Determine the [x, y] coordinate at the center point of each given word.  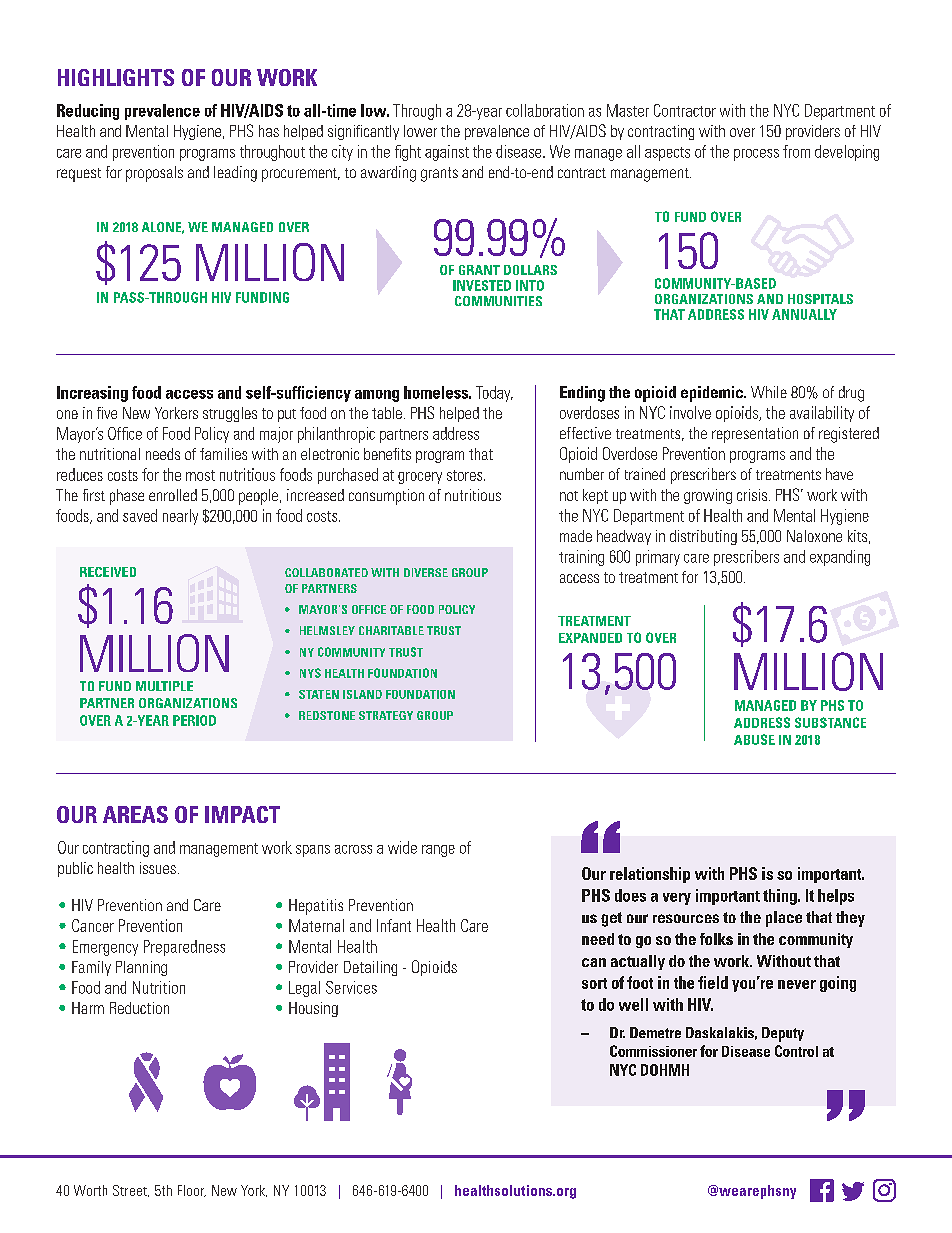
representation [755, 435]
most [200, 475]
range [438, 851]
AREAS [135, 814]
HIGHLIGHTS [116, 77]
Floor [192, 1191]
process [756, 155]
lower [420, 131]
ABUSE [754, 739]
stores [466, 475]
